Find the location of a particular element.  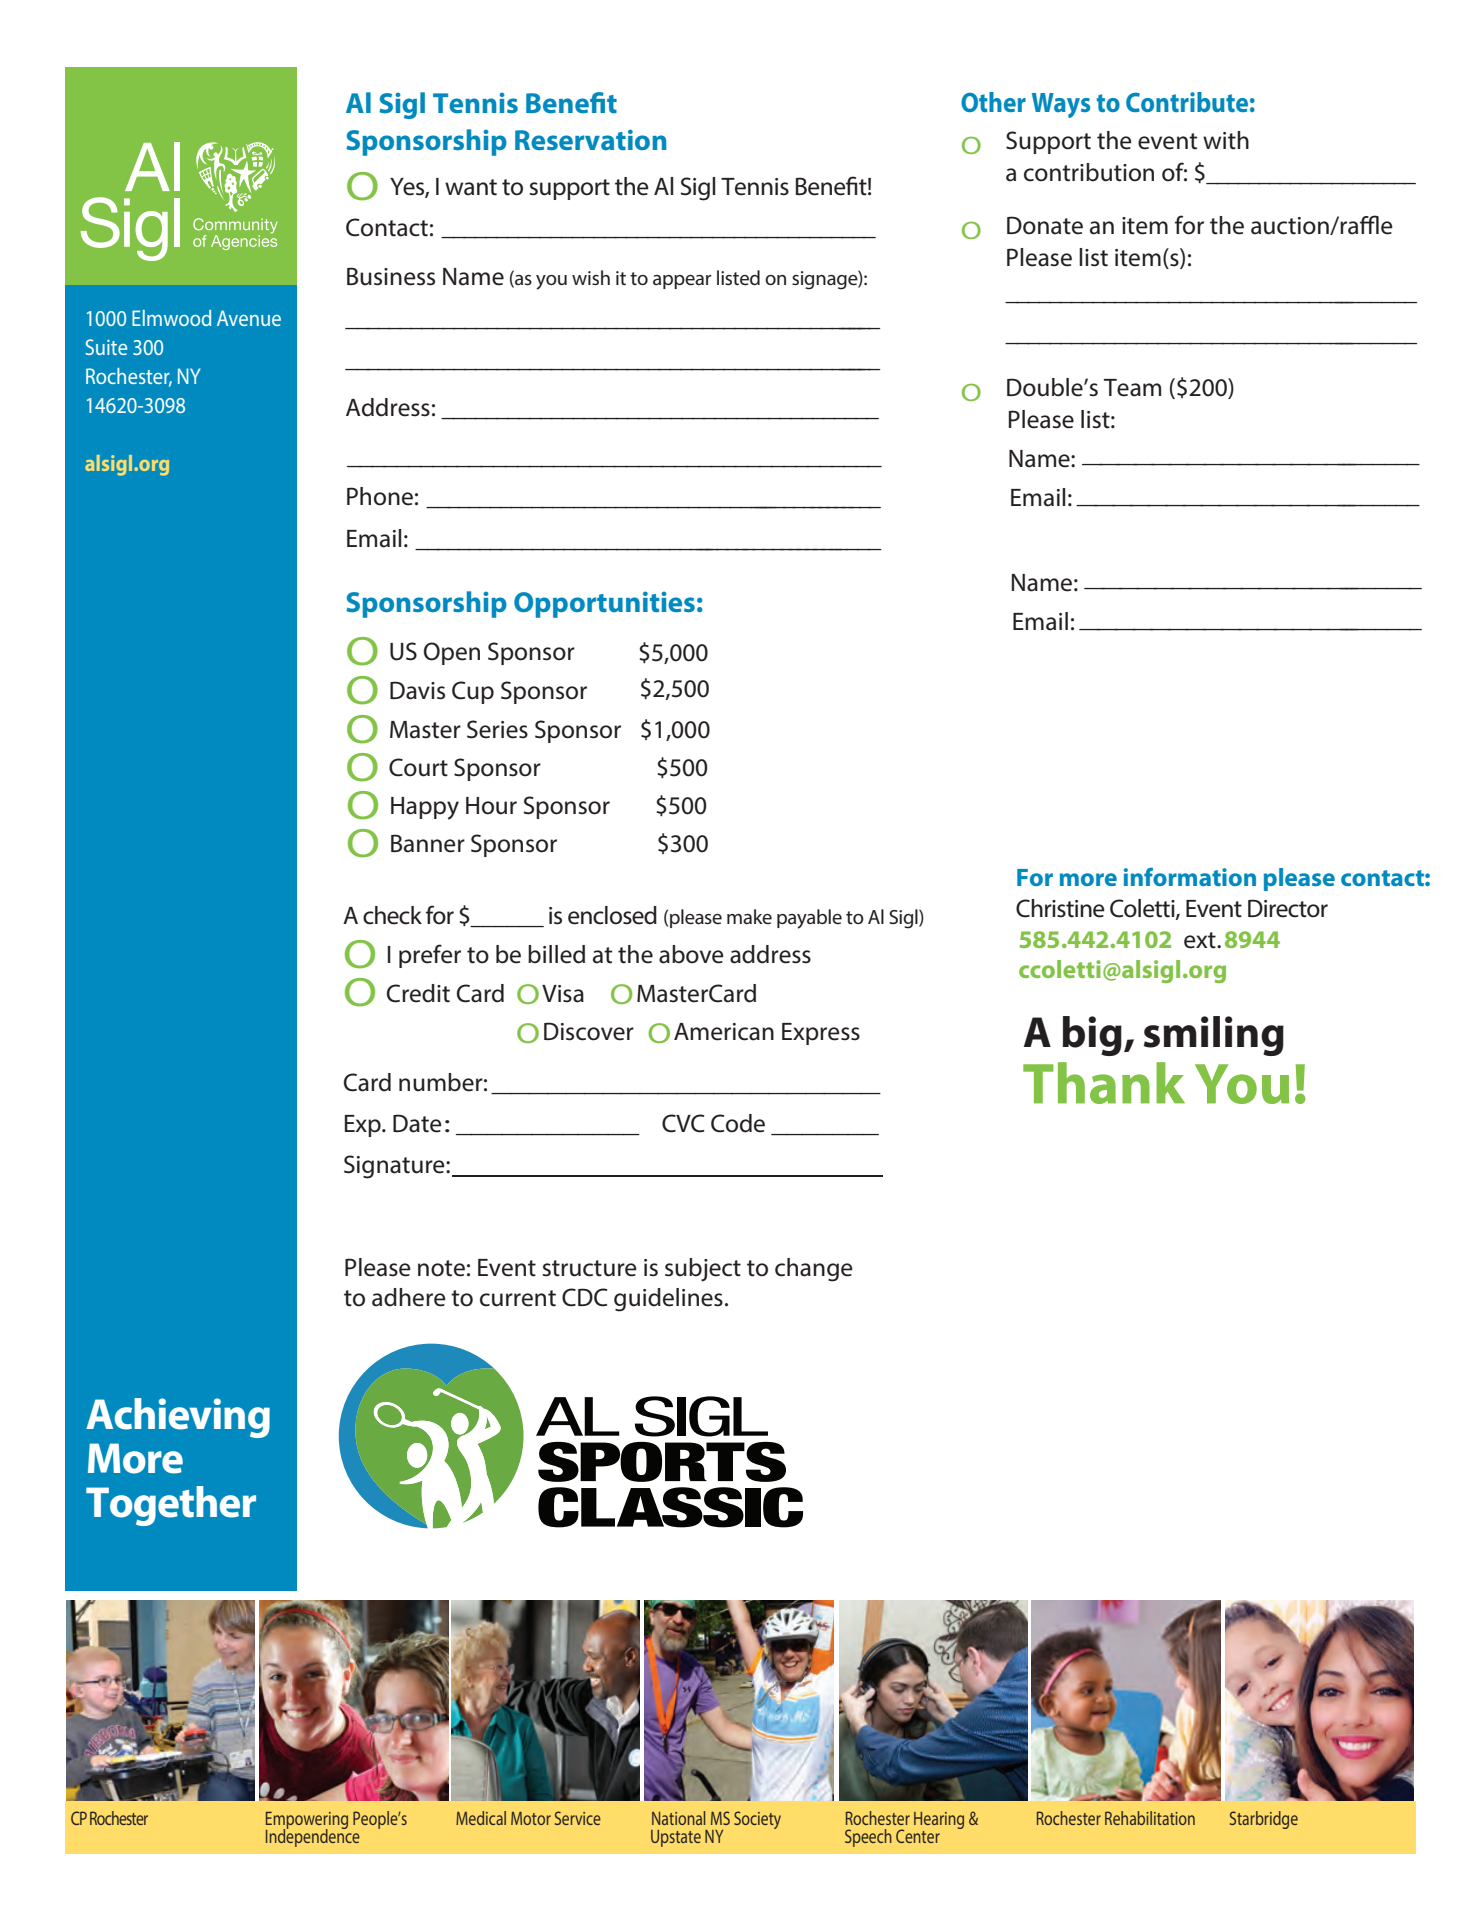

Thank is located at coordinates (1104, 1083).
